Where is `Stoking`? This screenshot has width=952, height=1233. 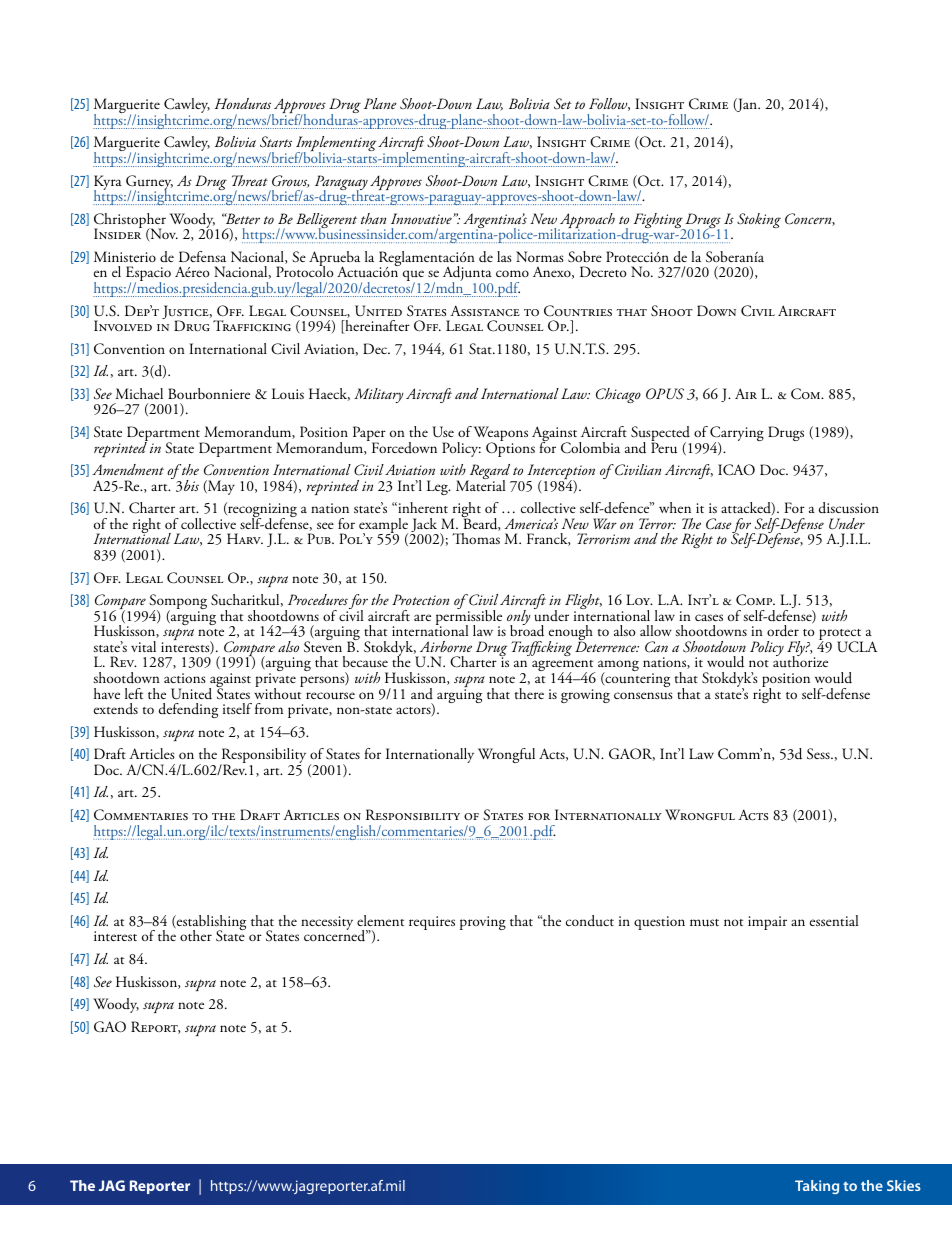
Stoking is located at coordinates (759, 220).
